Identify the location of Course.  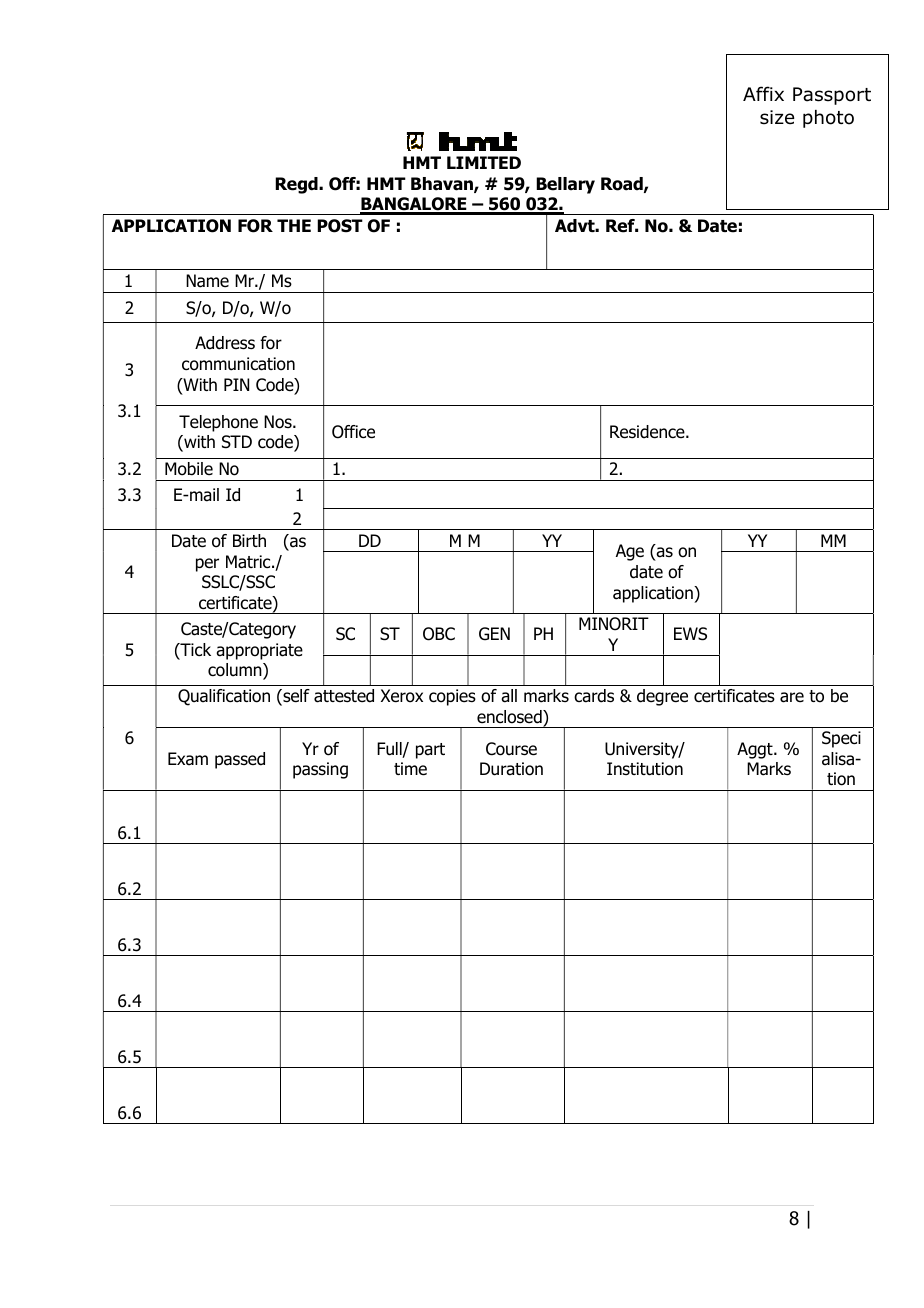
(511, 749).
